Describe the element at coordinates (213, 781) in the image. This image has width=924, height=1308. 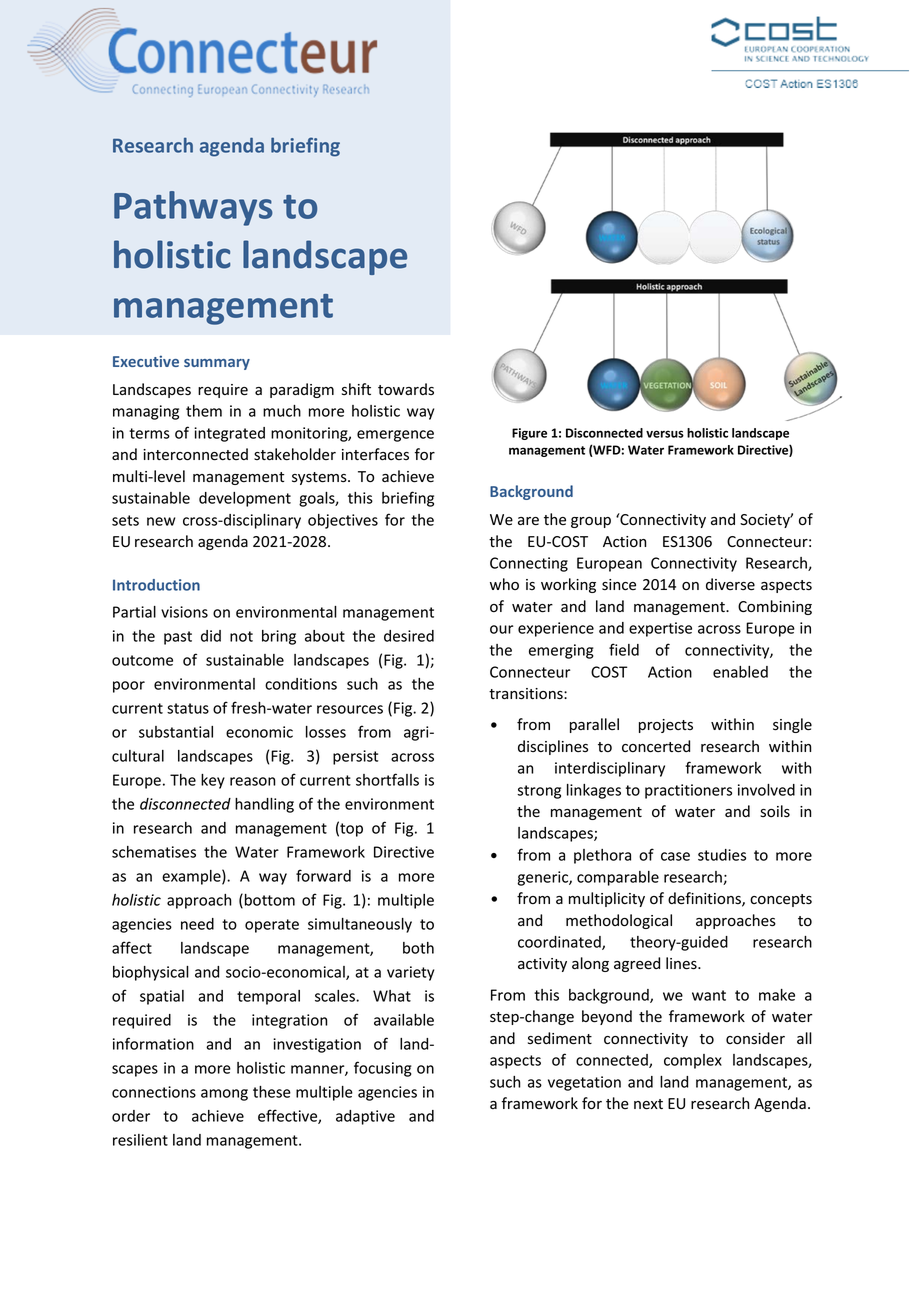
I see `key` at that location.
